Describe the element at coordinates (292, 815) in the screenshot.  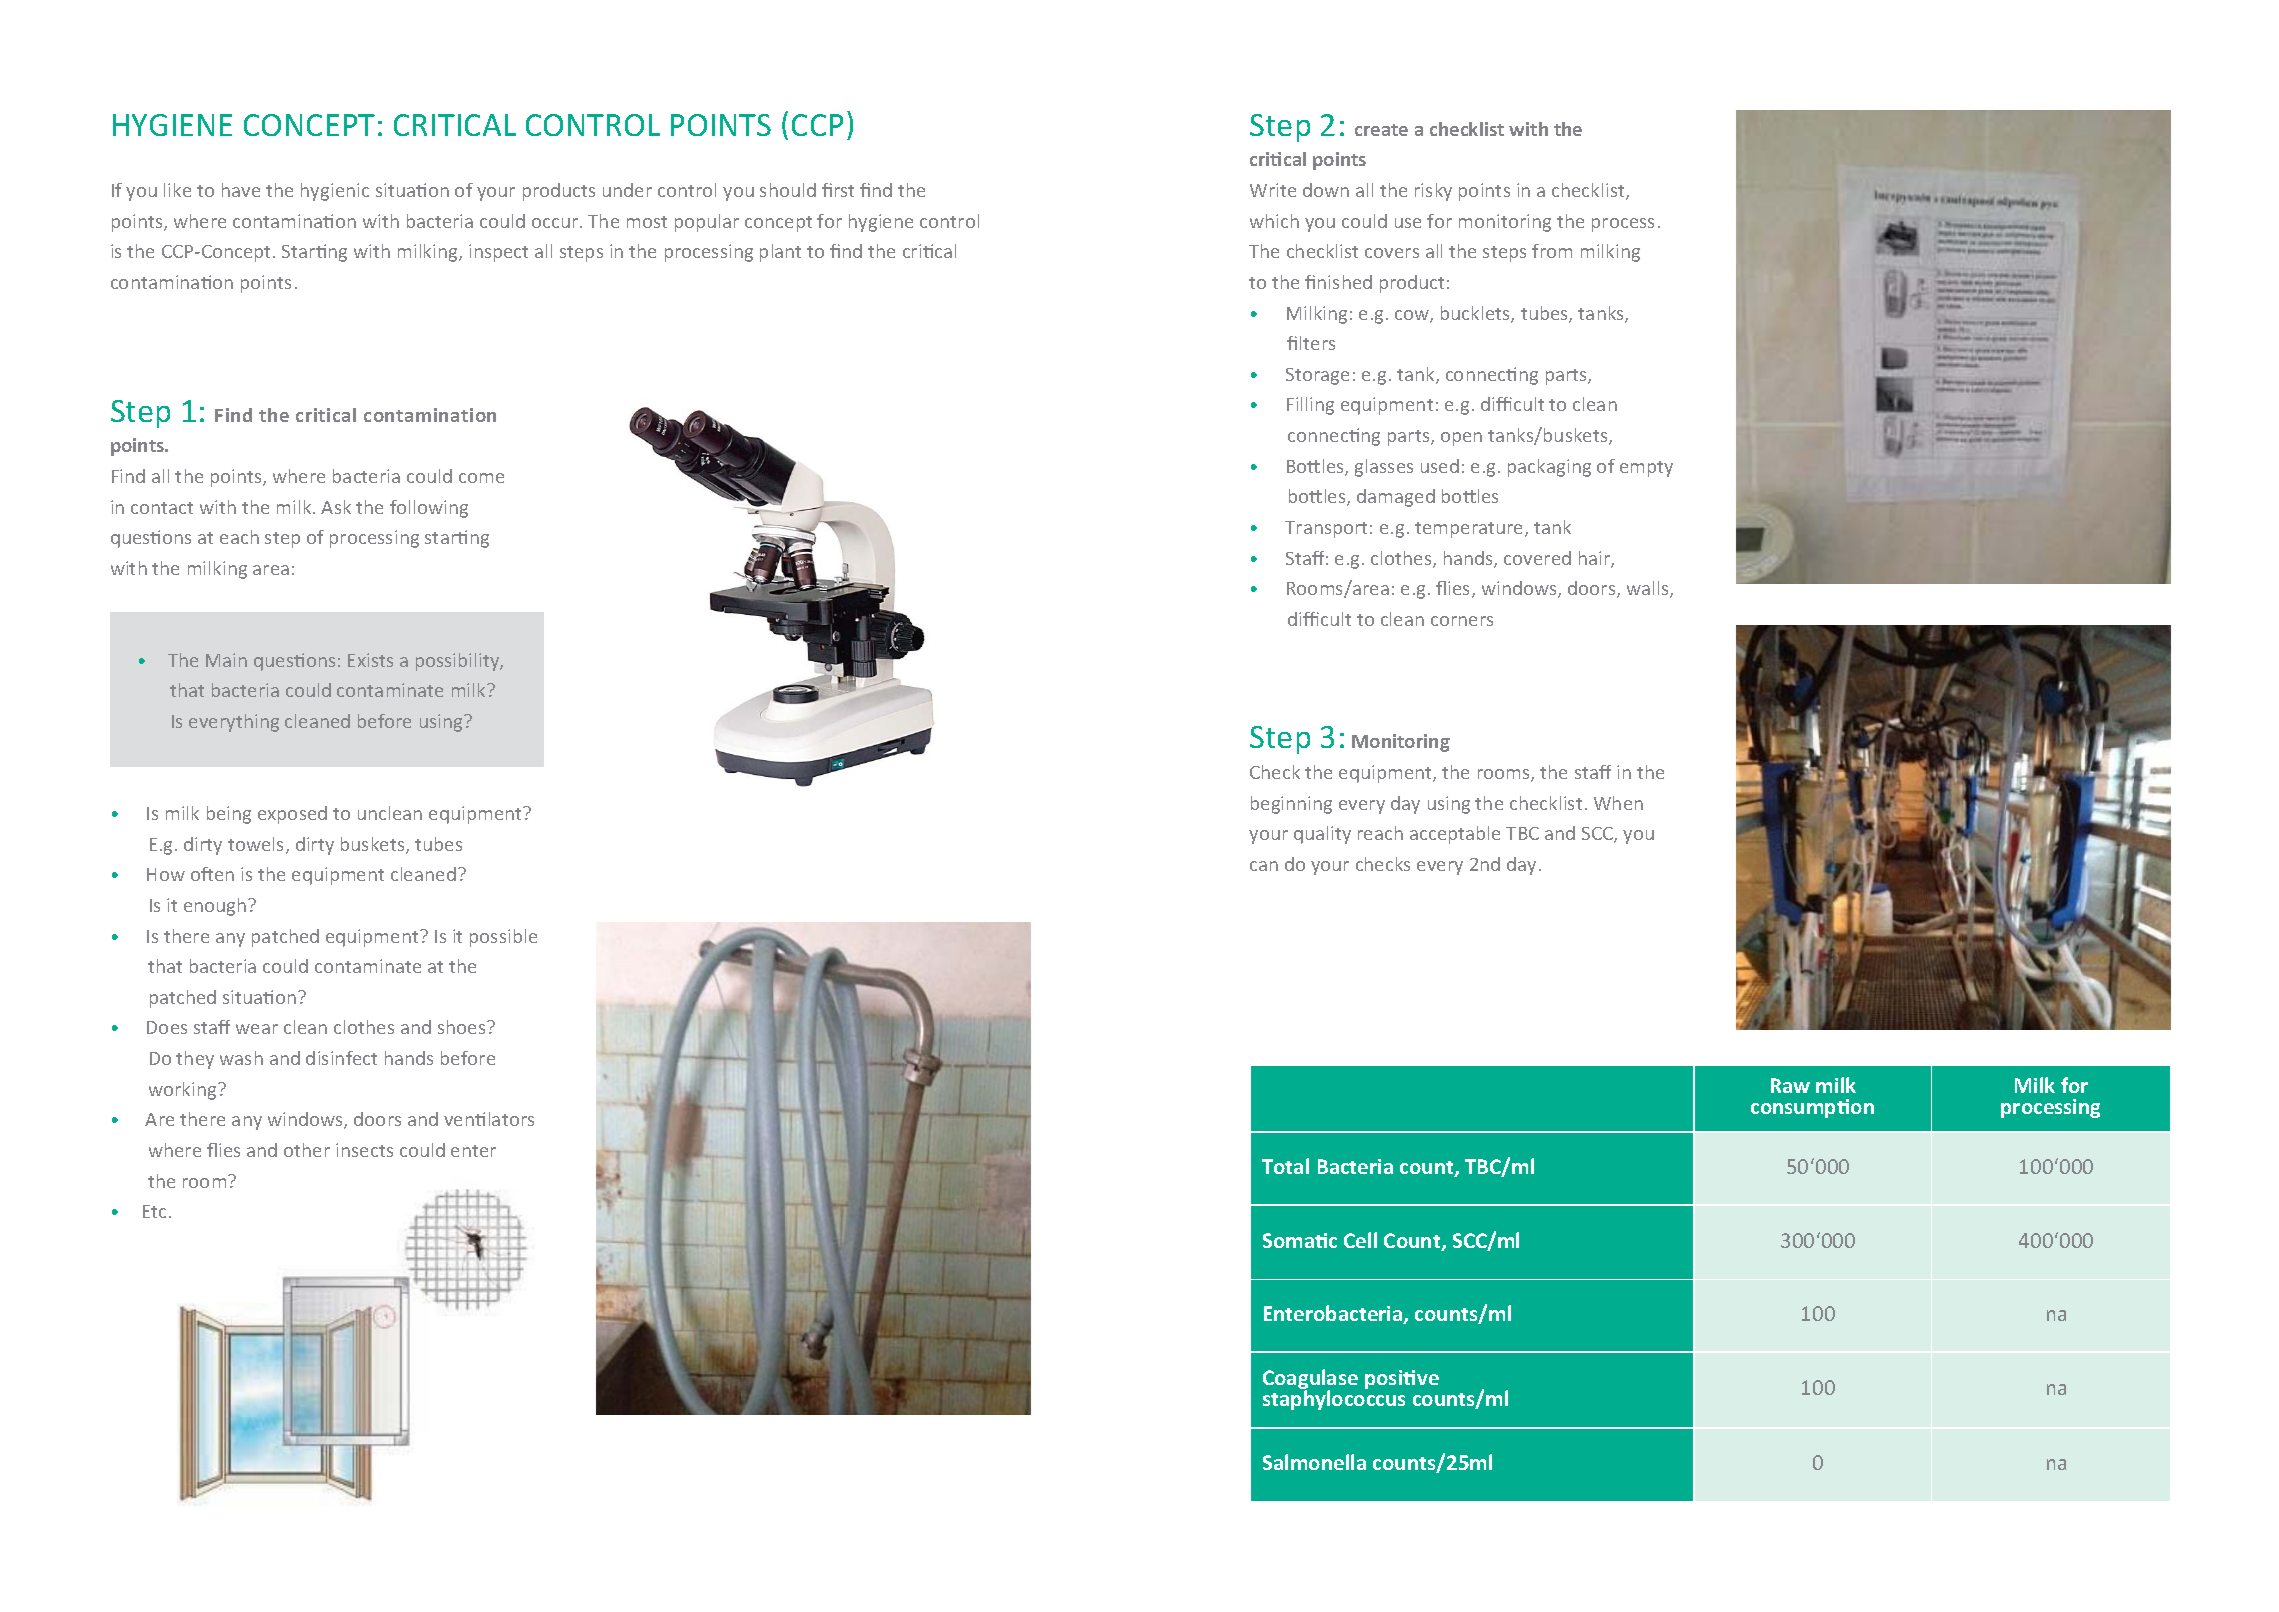
I see `exposed` at that location.
